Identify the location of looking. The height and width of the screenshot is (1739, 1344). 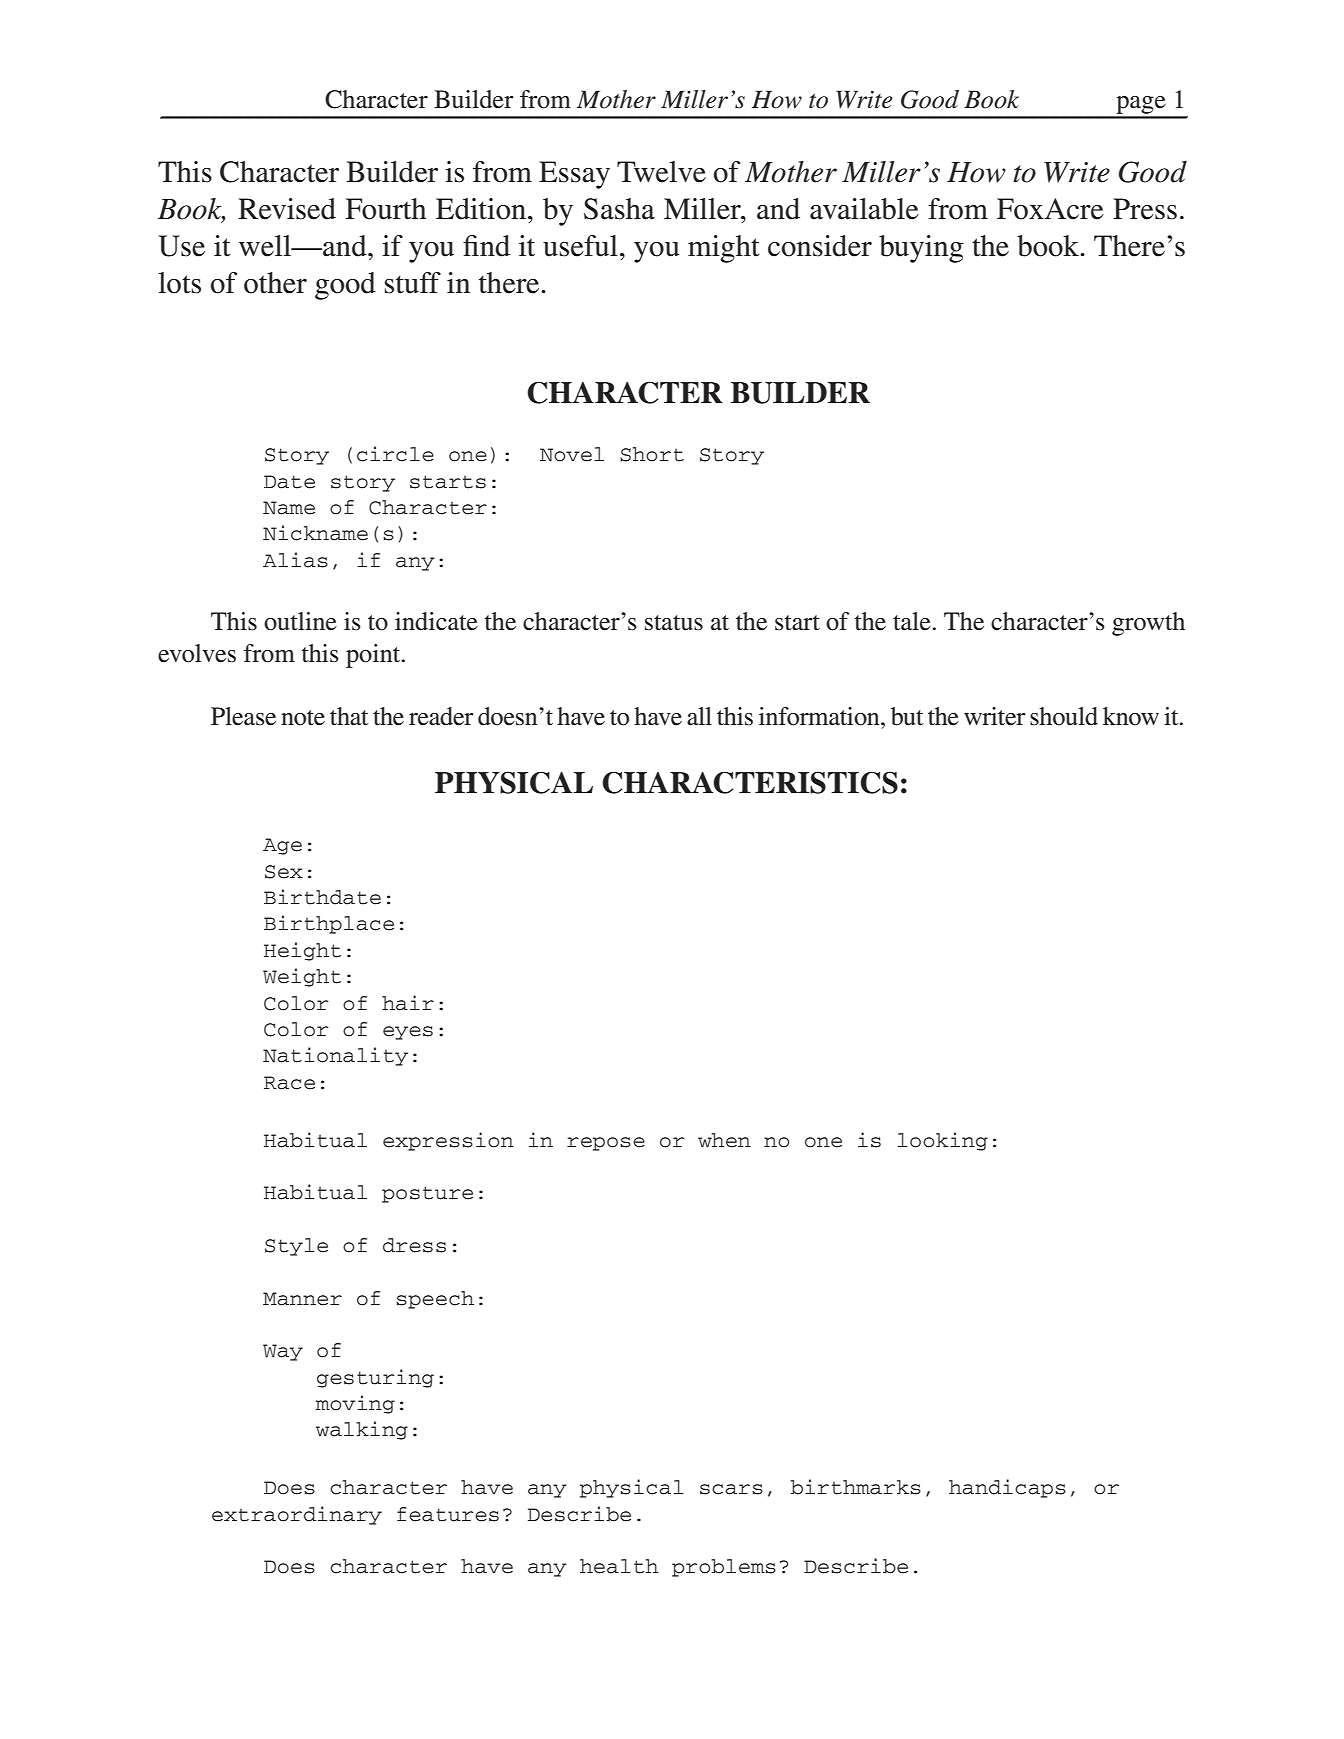
(943, 1141).
